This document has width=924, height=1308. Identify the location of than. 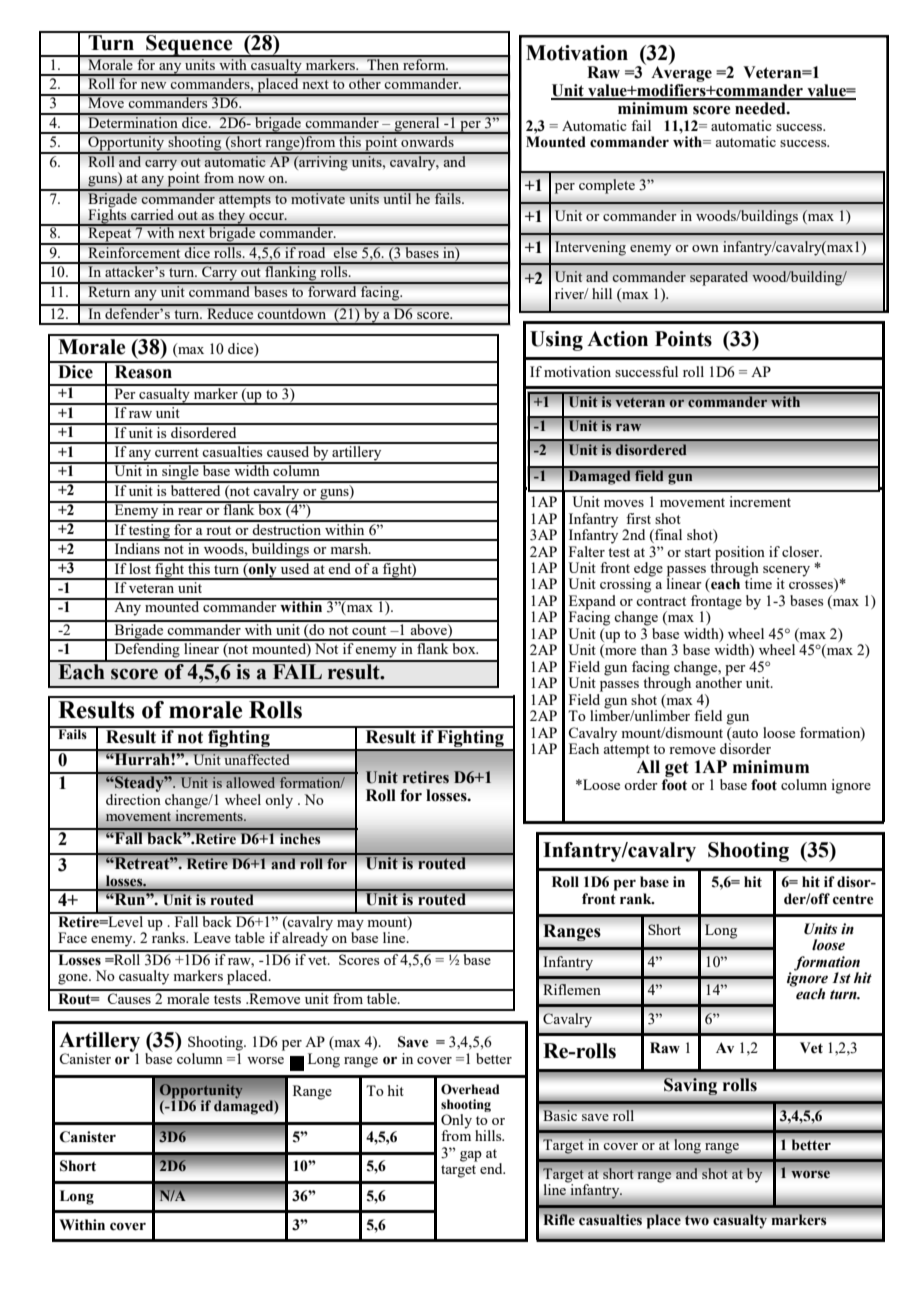
(654, 649).
